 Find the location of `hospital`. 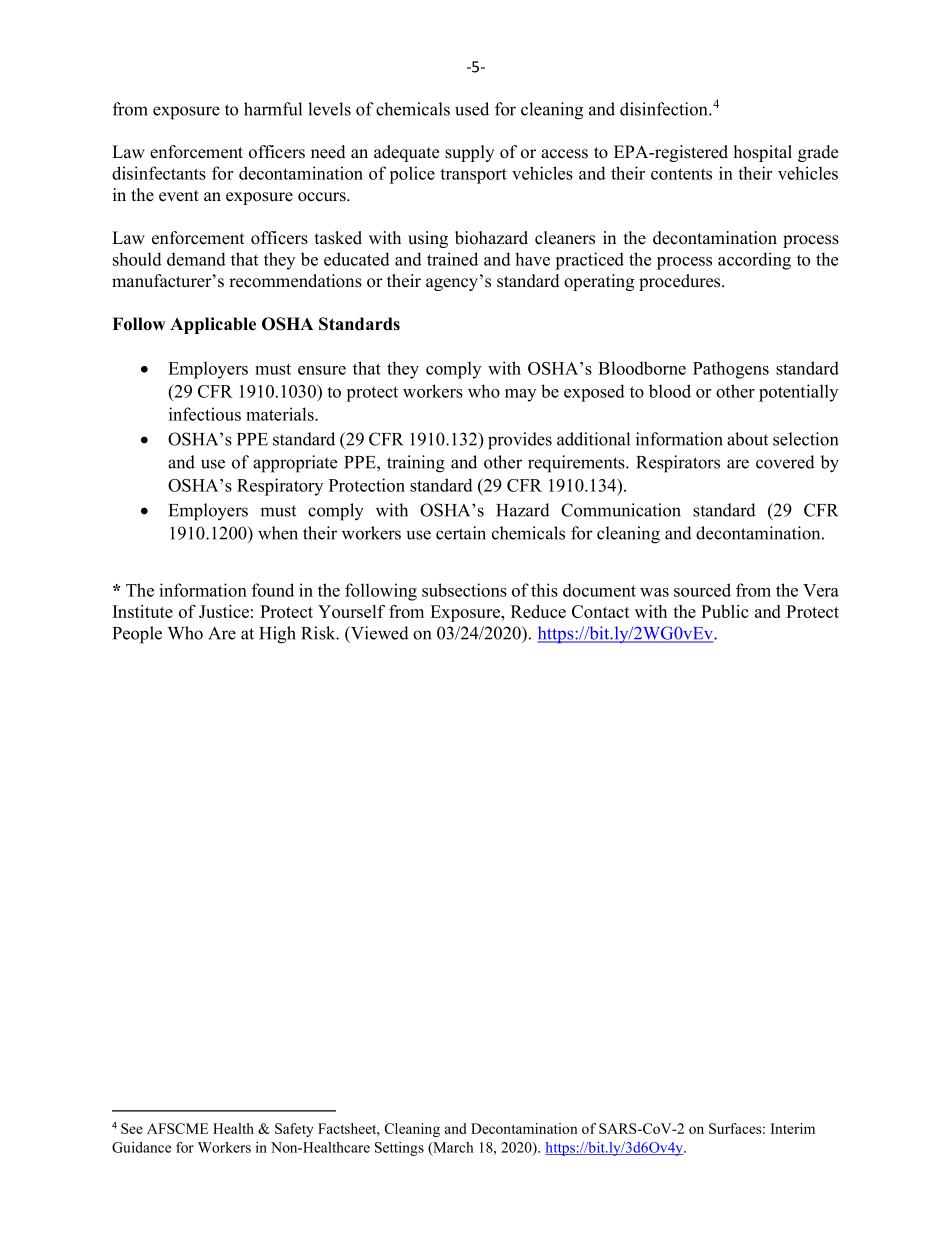

hospital is located at coordinates (763, 153).
